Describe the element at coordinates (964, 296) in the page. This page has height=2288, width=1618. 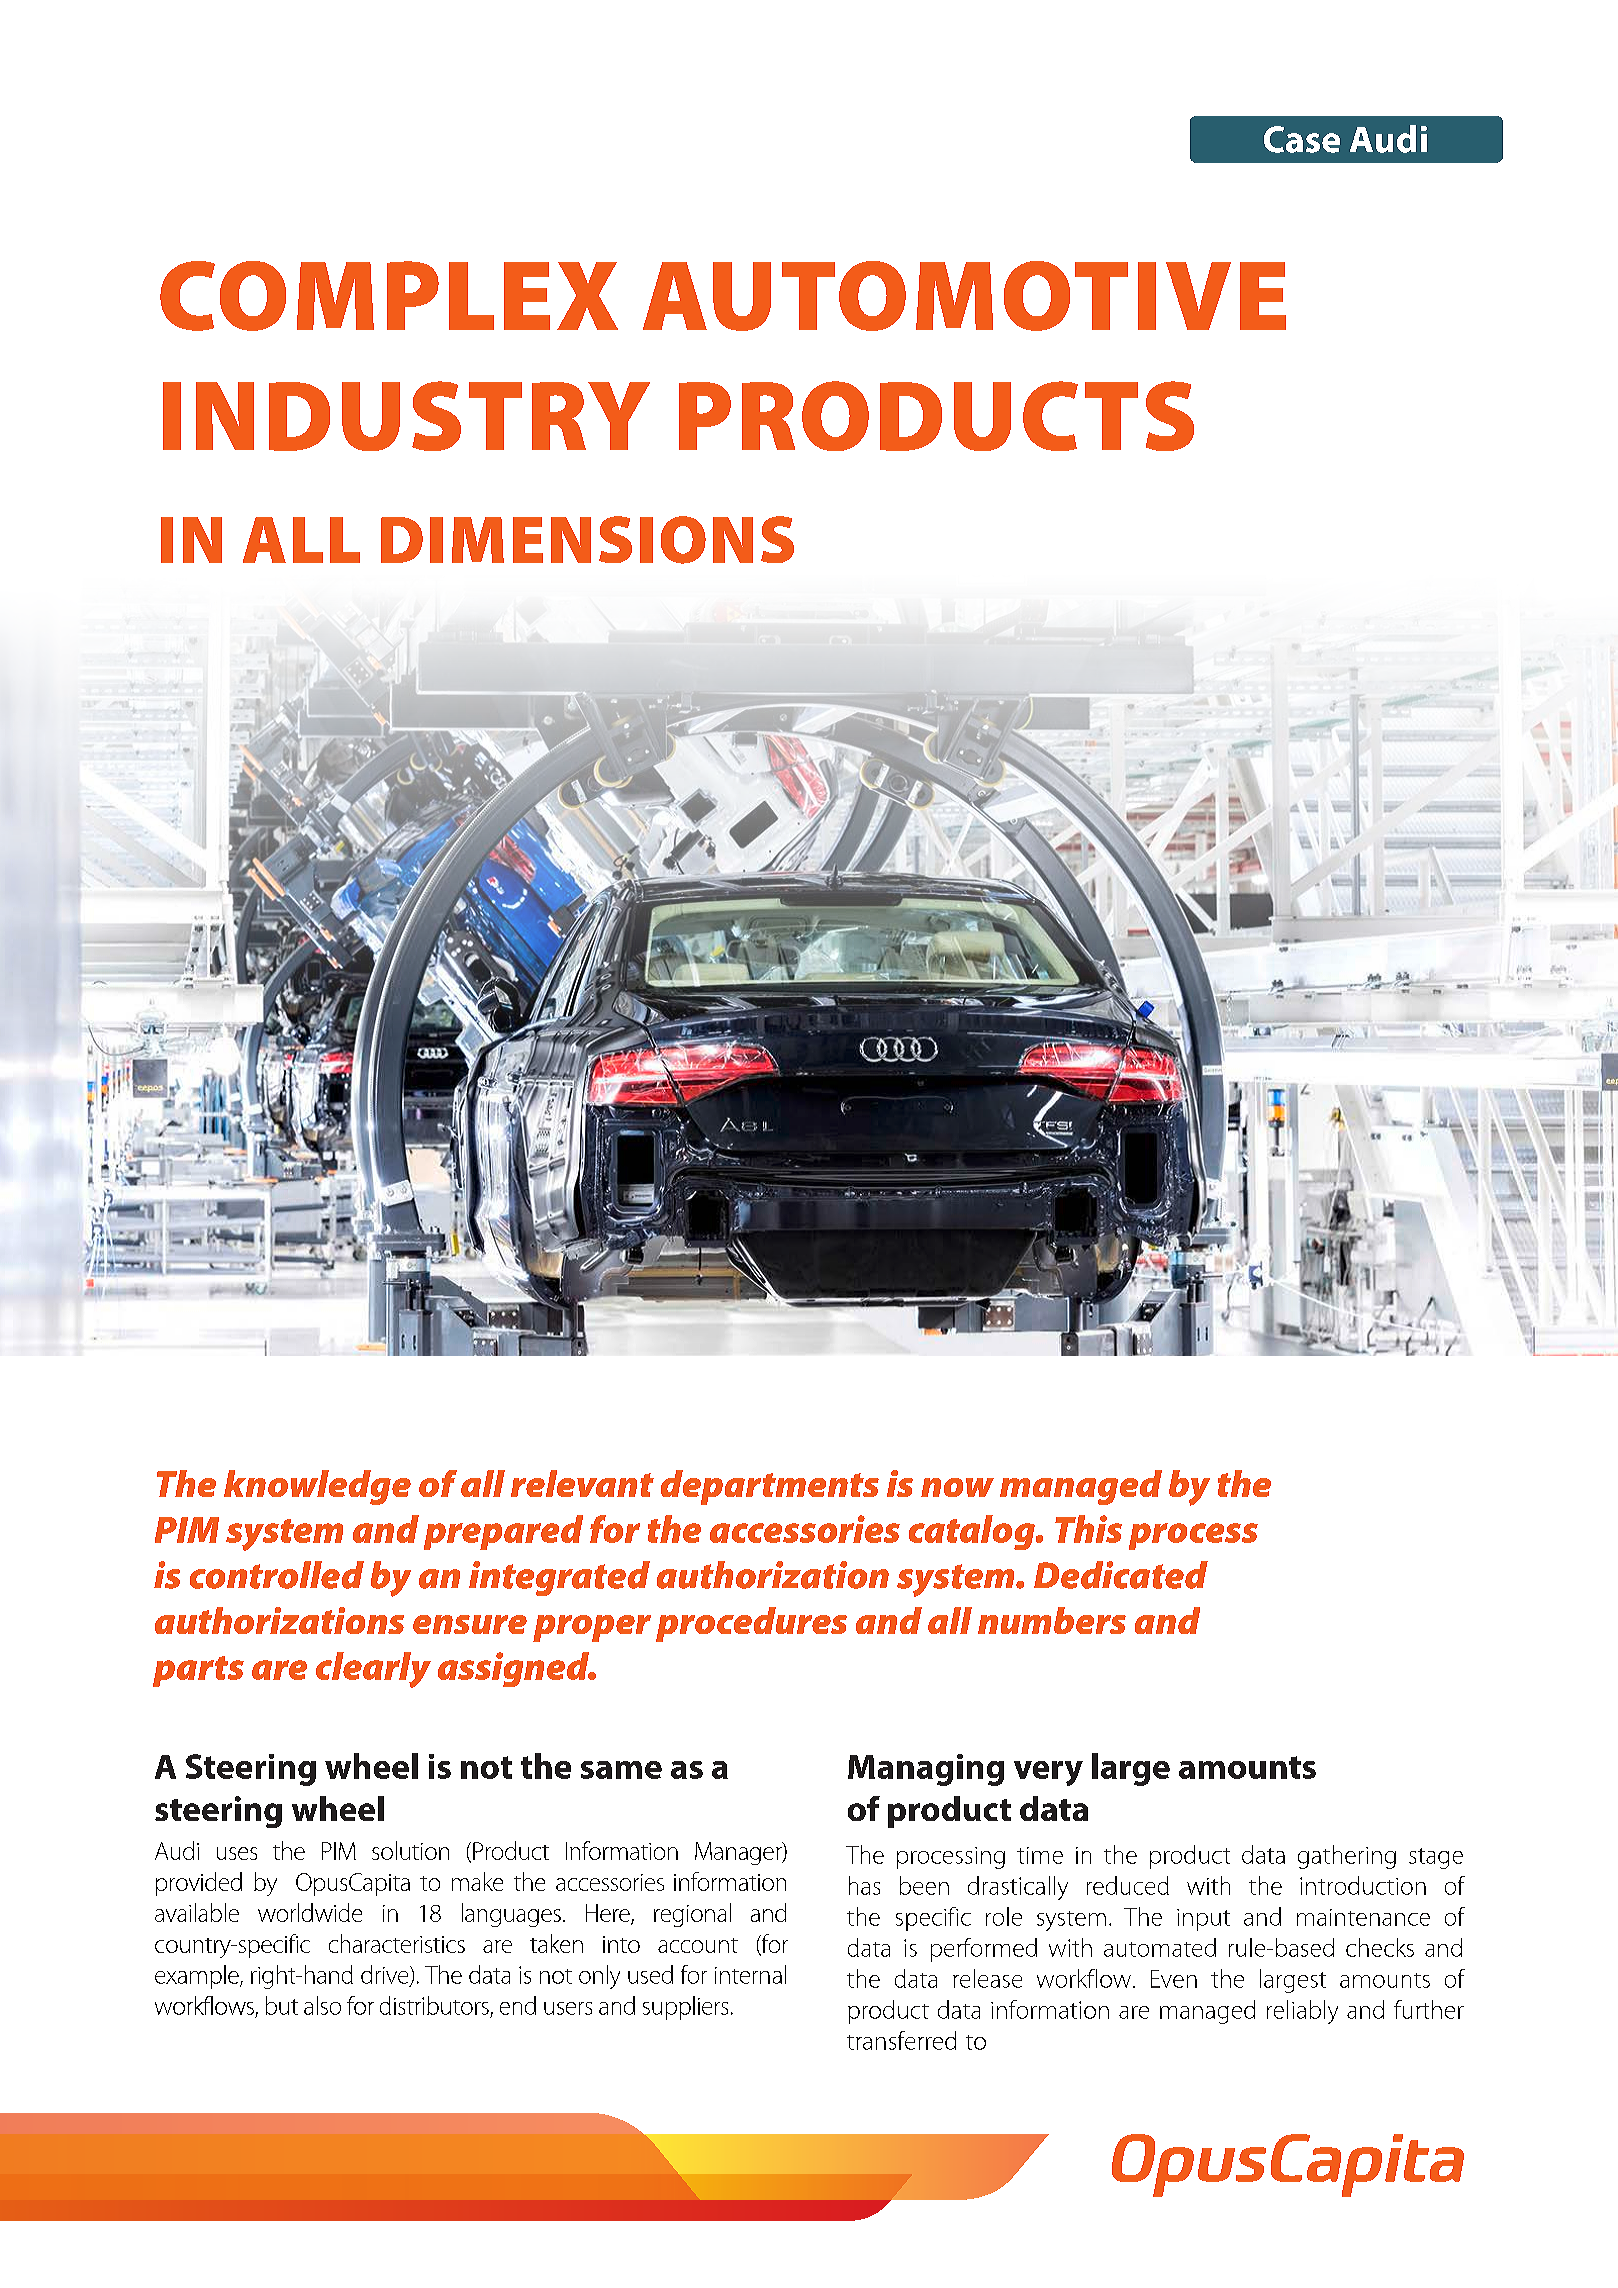
I see `AUTOMOTIVE` at that location.
